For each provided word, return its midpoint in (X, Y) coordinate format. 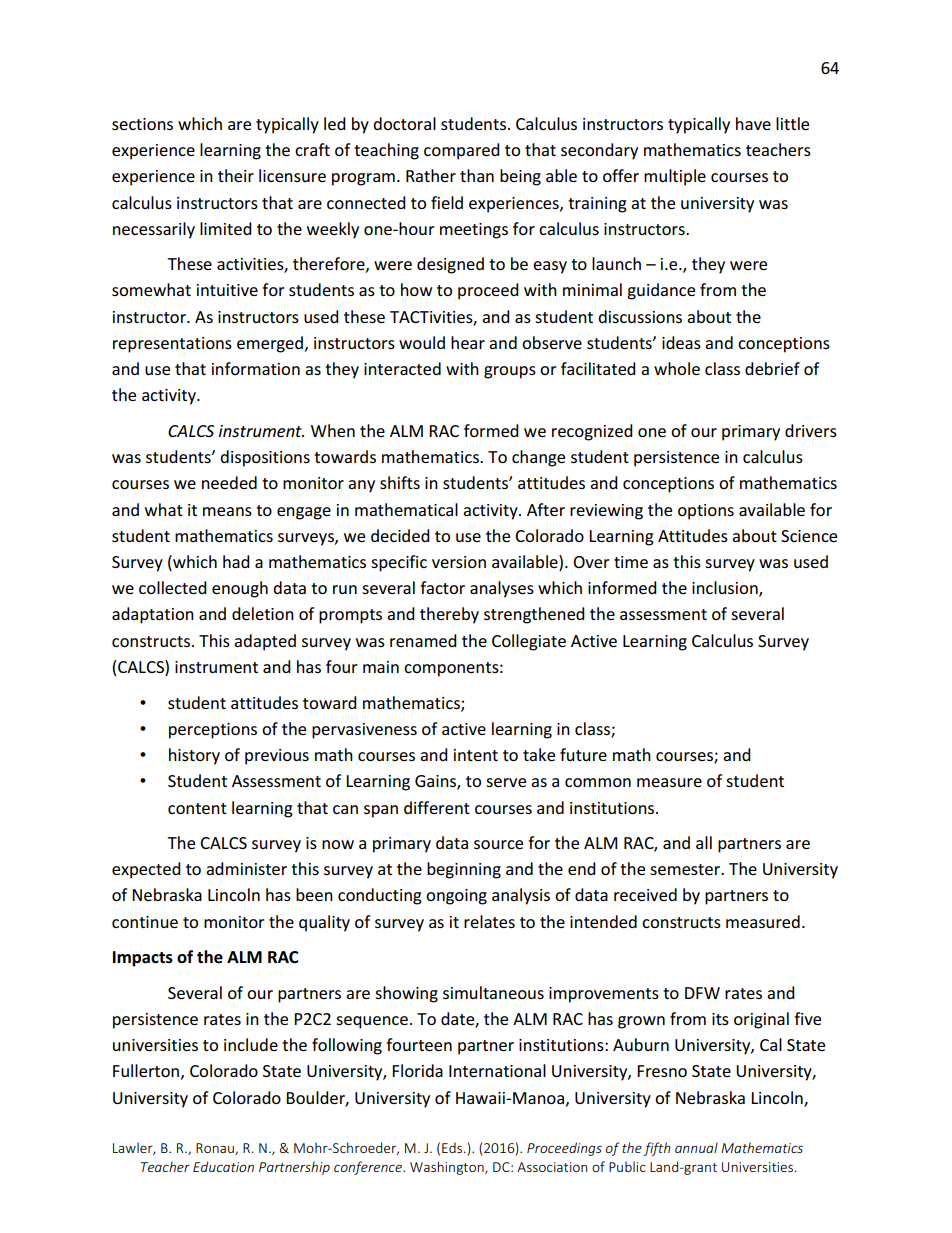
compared (462, 151)
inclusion (726, 589)
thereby (449, 615)
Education (223, 1166)
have (753, 123)
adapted (265, 642)
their (236, 175)
